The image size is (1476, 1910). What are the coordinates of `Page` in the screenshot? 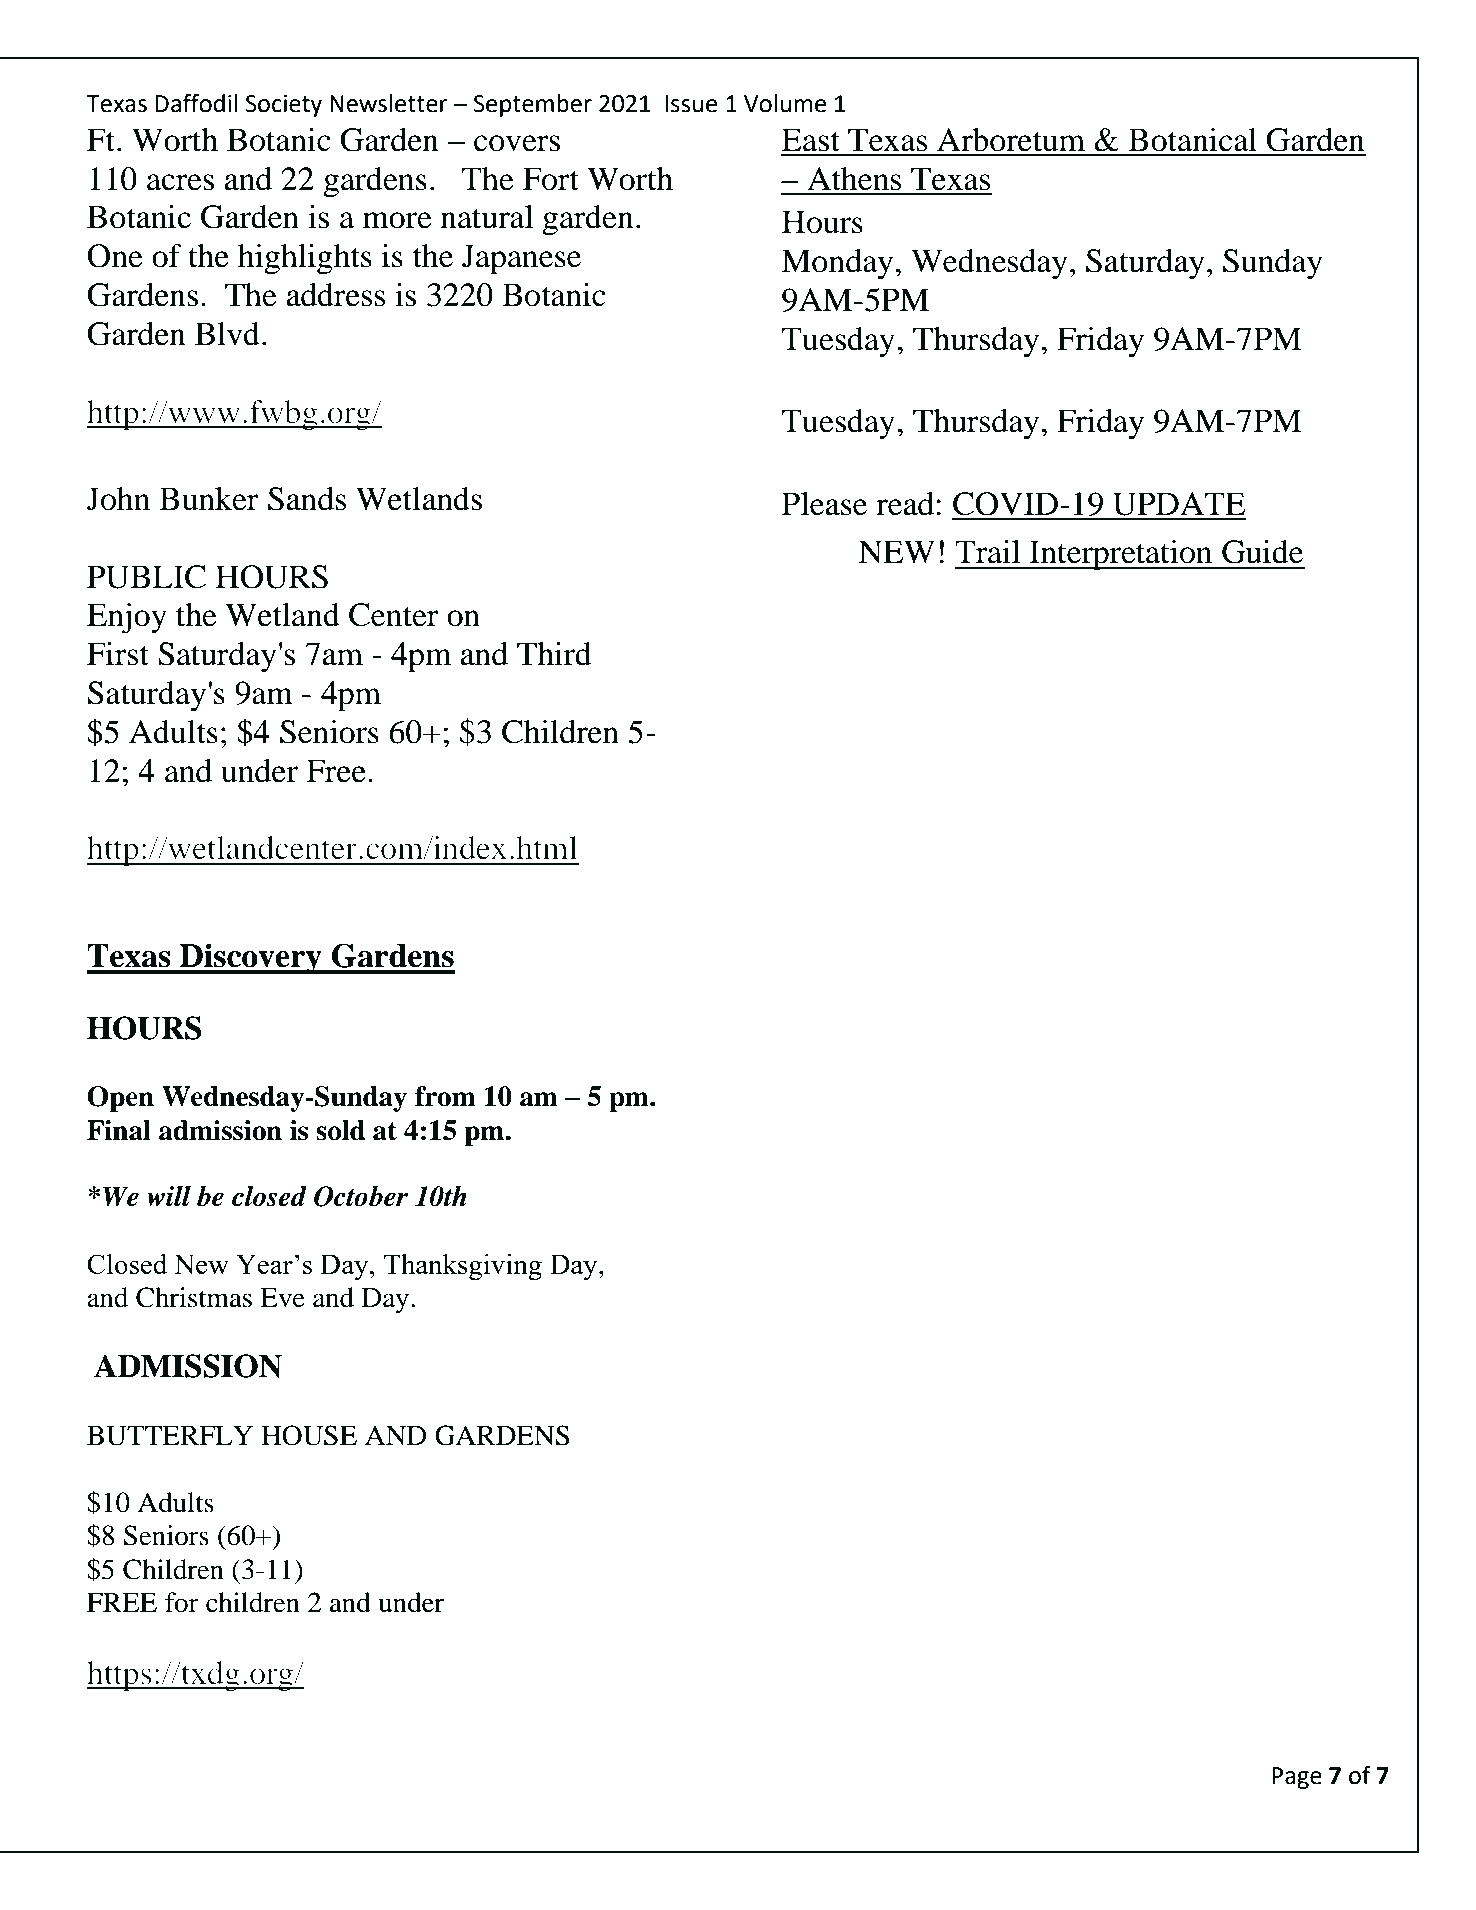 It's located at (1297, 1778).
